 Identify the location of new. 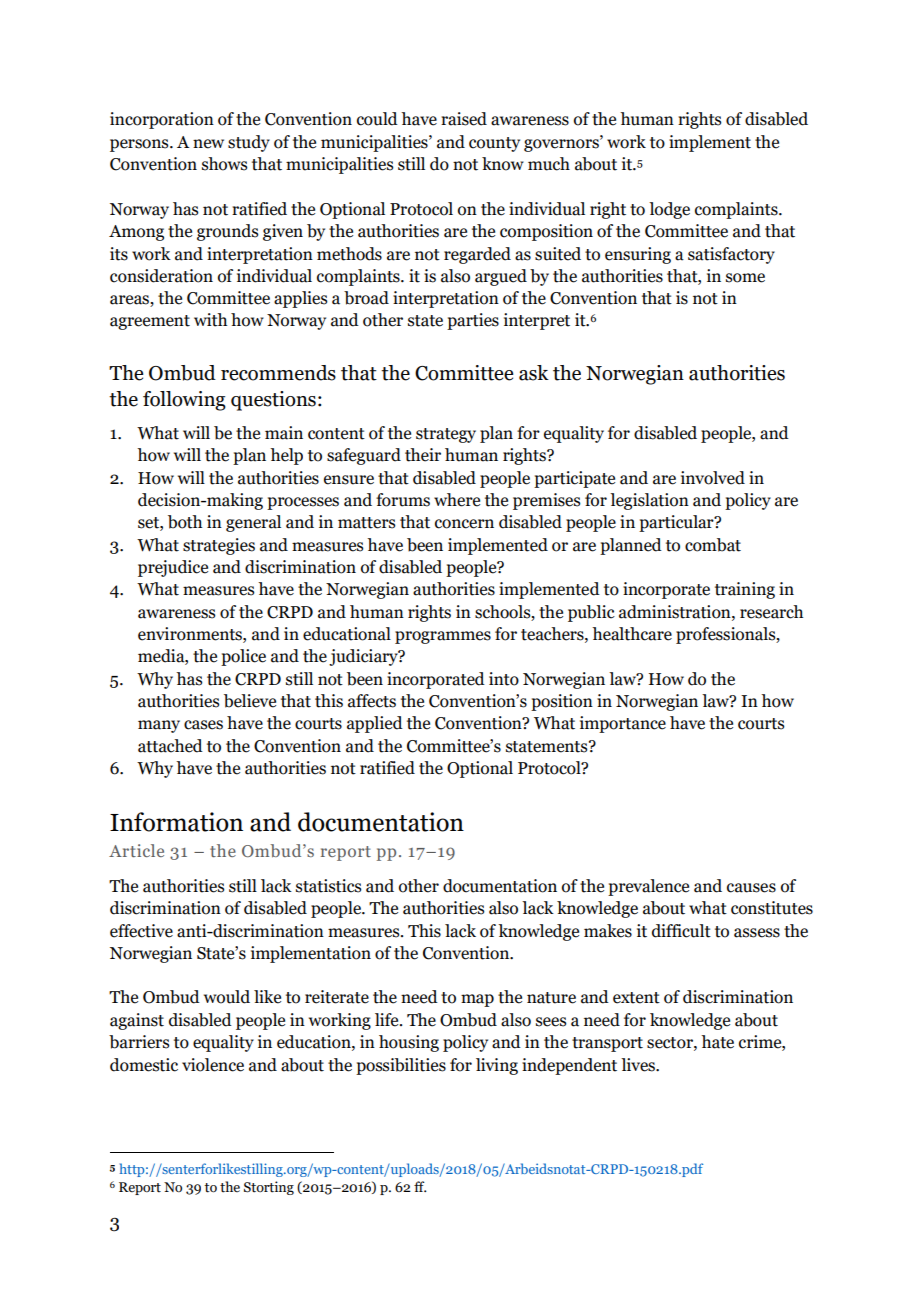
(208, 144).
